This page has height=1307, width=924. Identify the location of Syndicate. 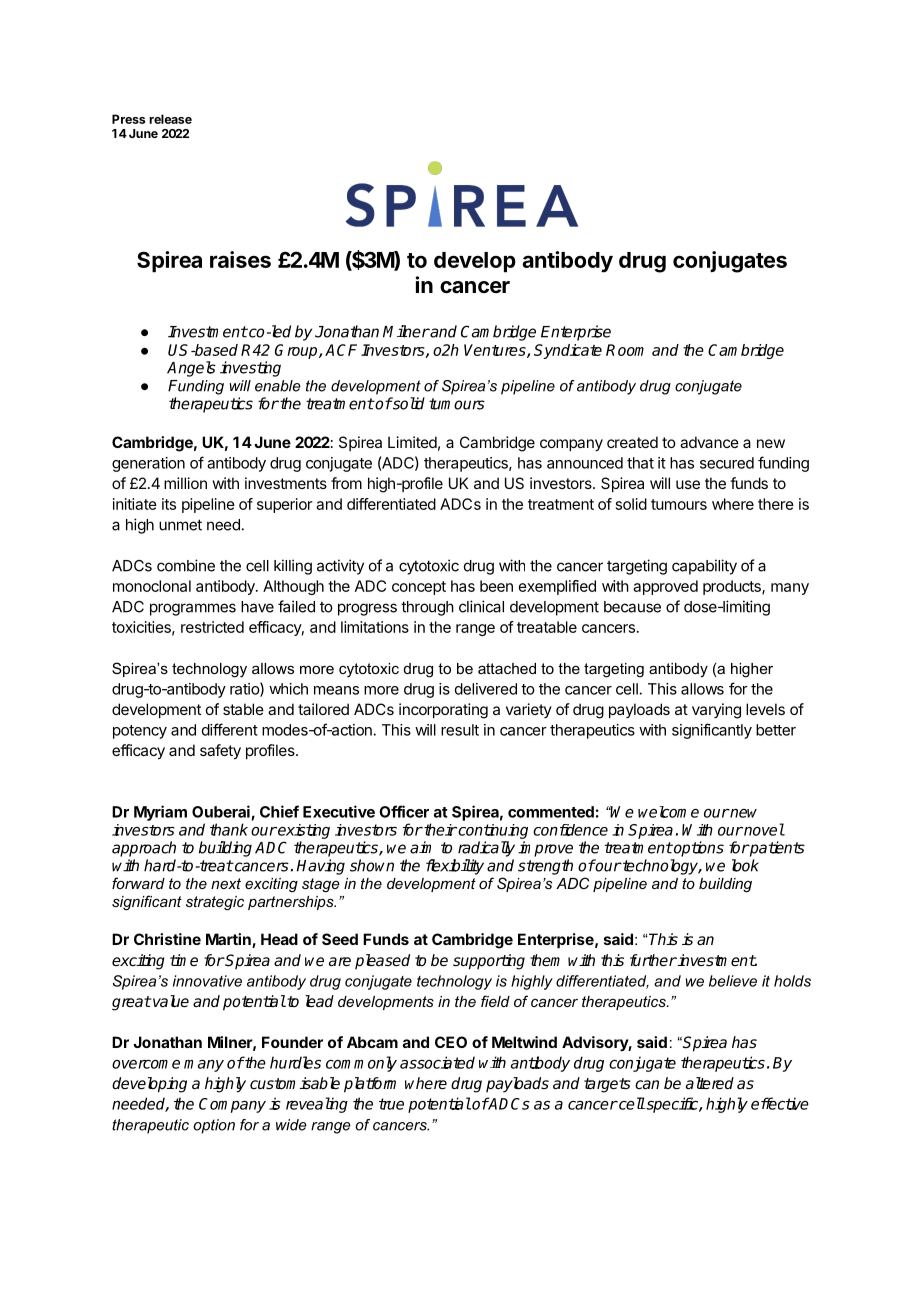
(568, 351).
